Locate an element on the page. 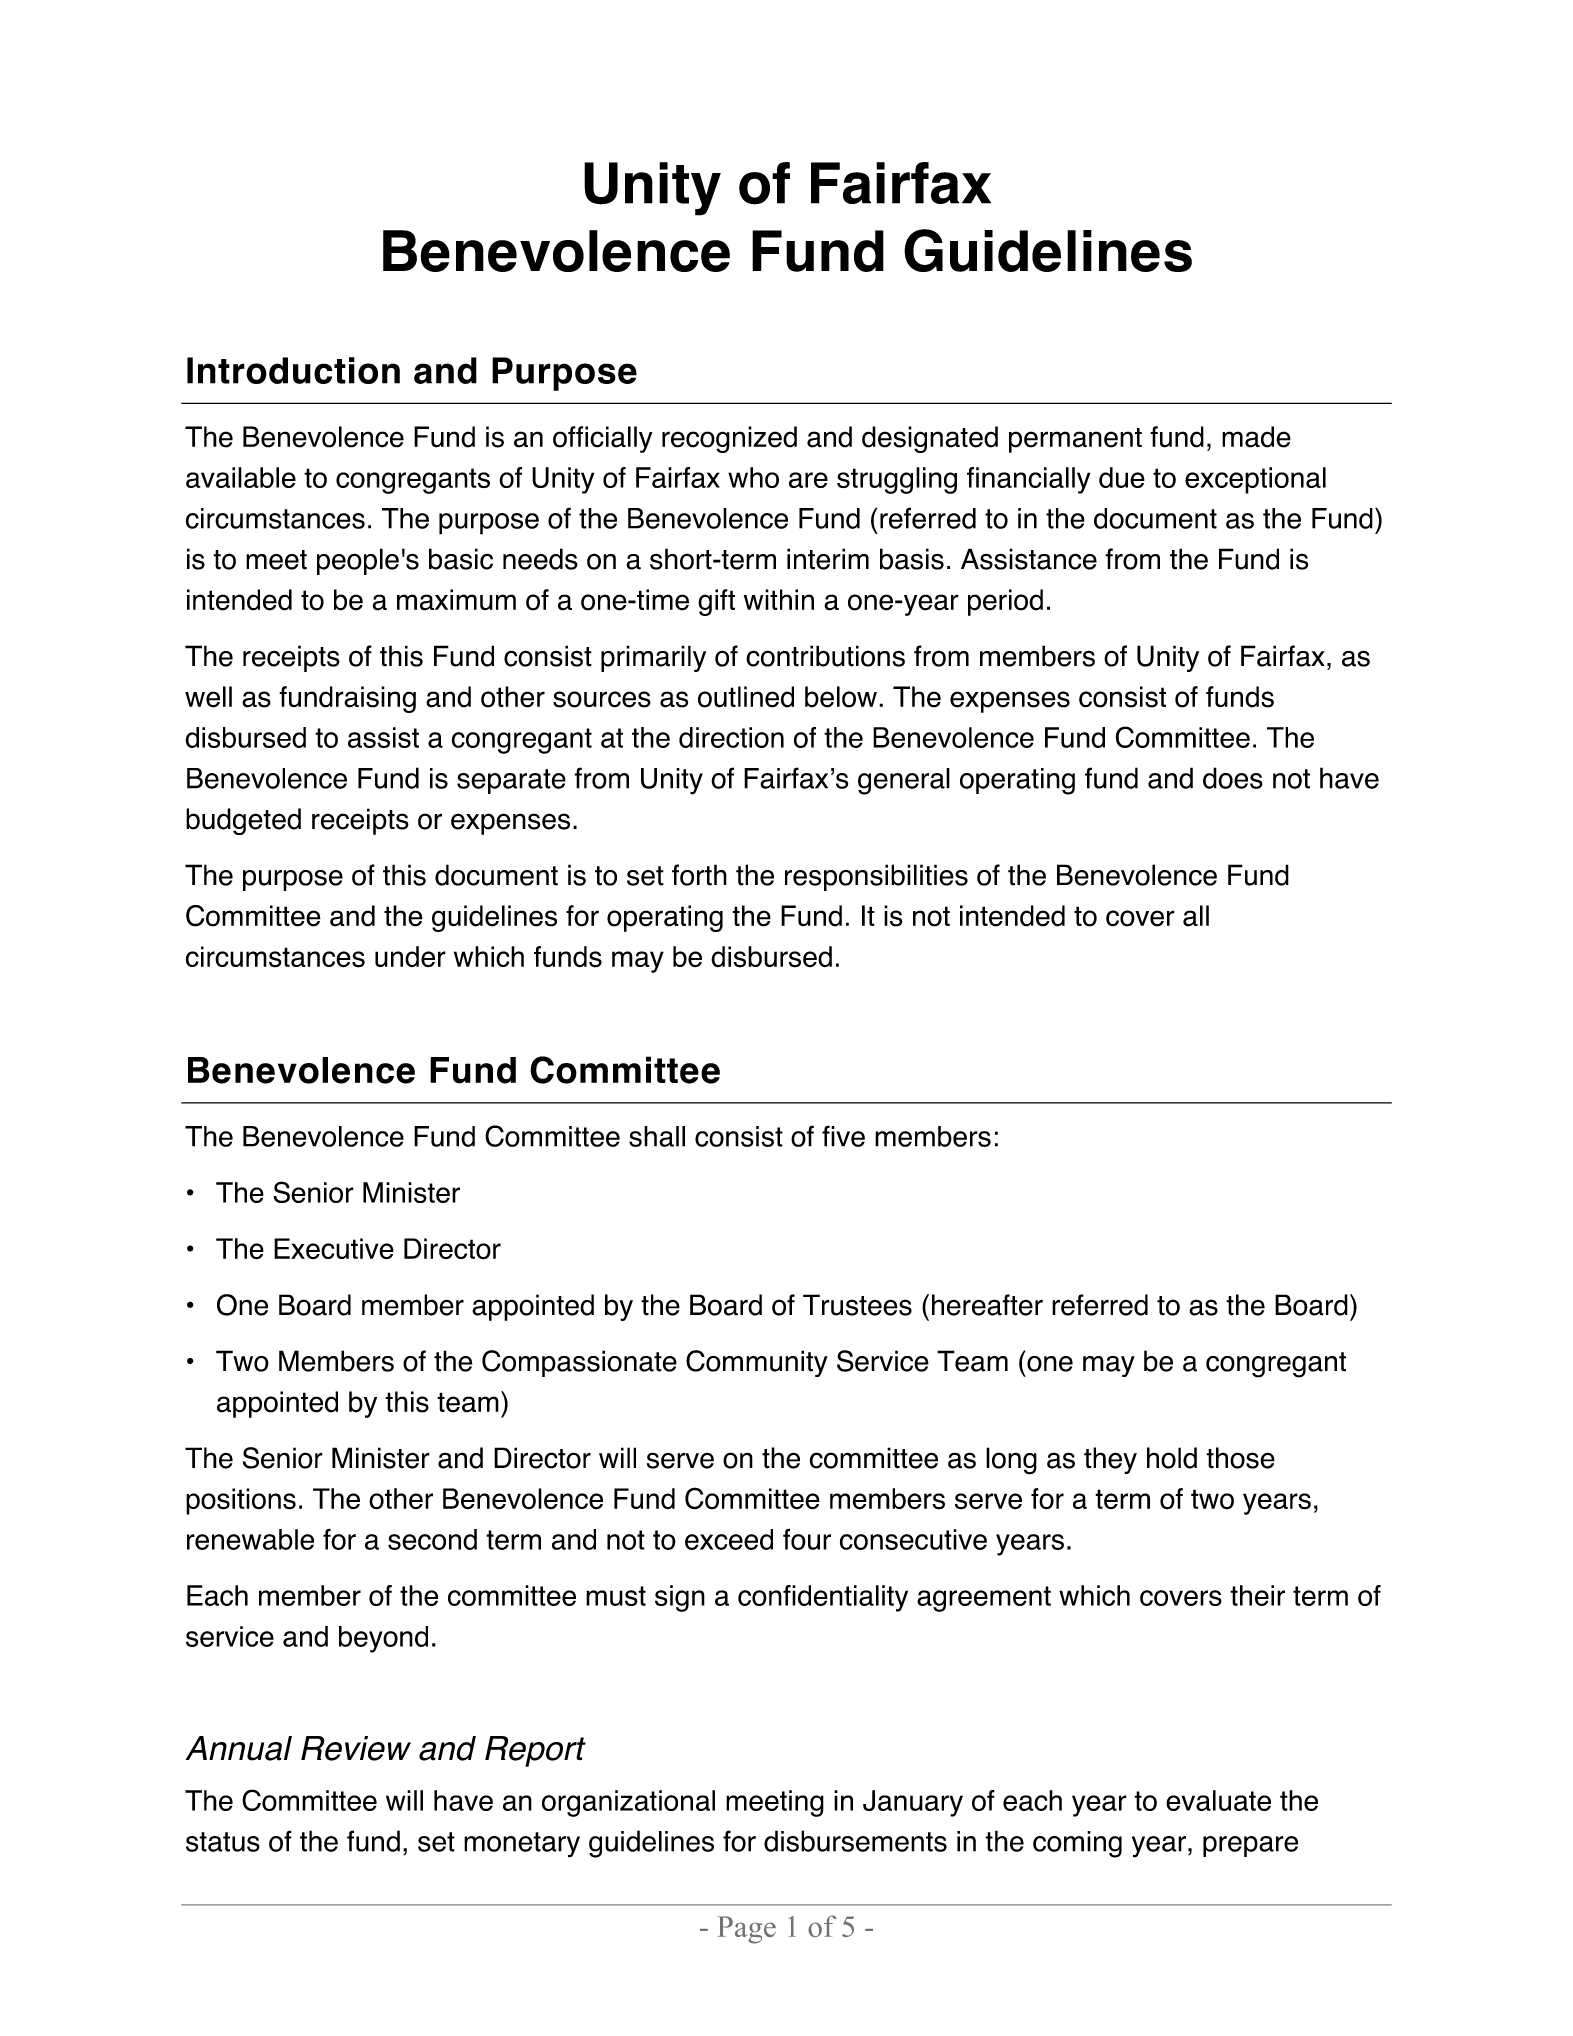 Image resolution: width=1573 pixels, height=2036 pixels. Executive is located at coordinates (334, 1249).
